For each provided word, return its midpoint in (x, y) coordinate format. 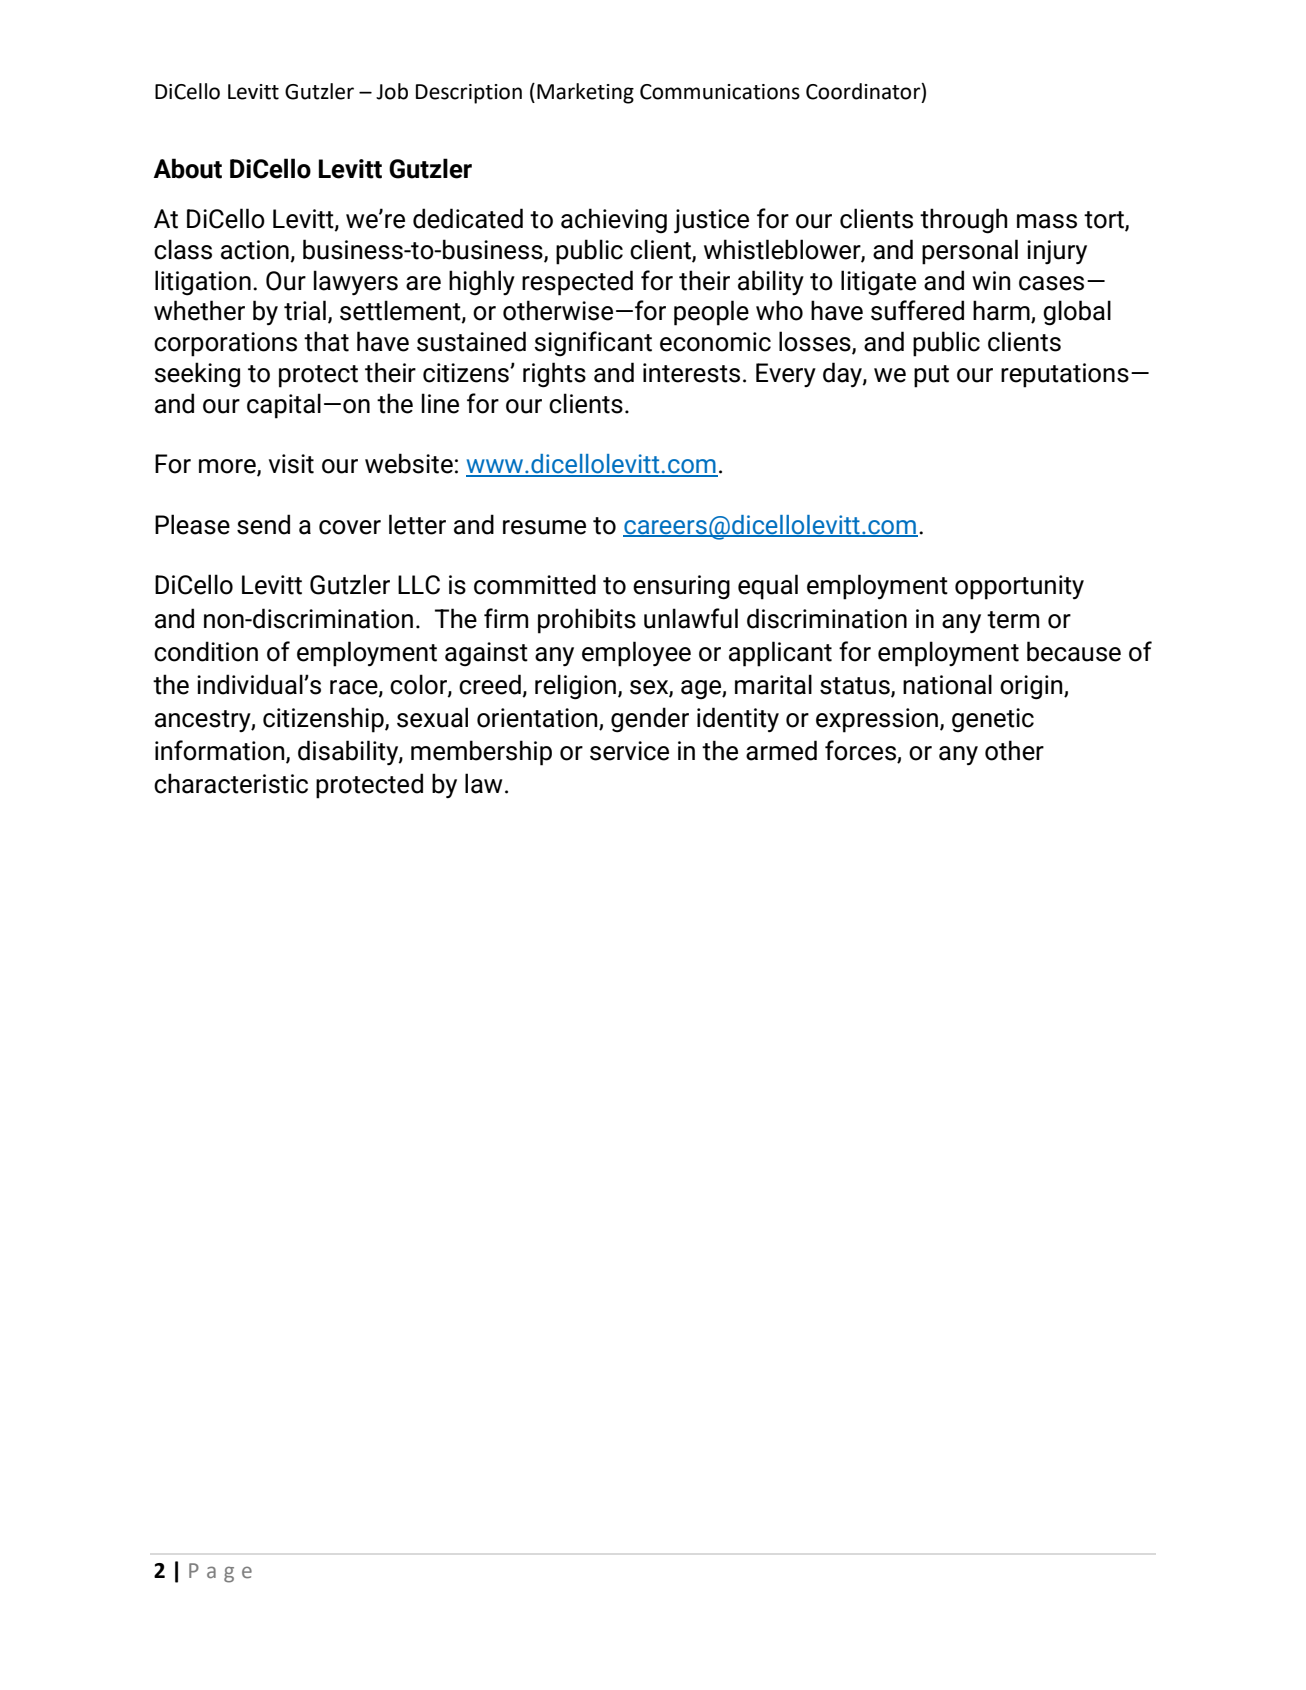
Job (392, 91)
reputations (1065, 375)
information (221, 751)
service (629, 751)
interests (691, 373)
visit (291, 464)
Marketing (585, 93)
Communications (720, 92)
